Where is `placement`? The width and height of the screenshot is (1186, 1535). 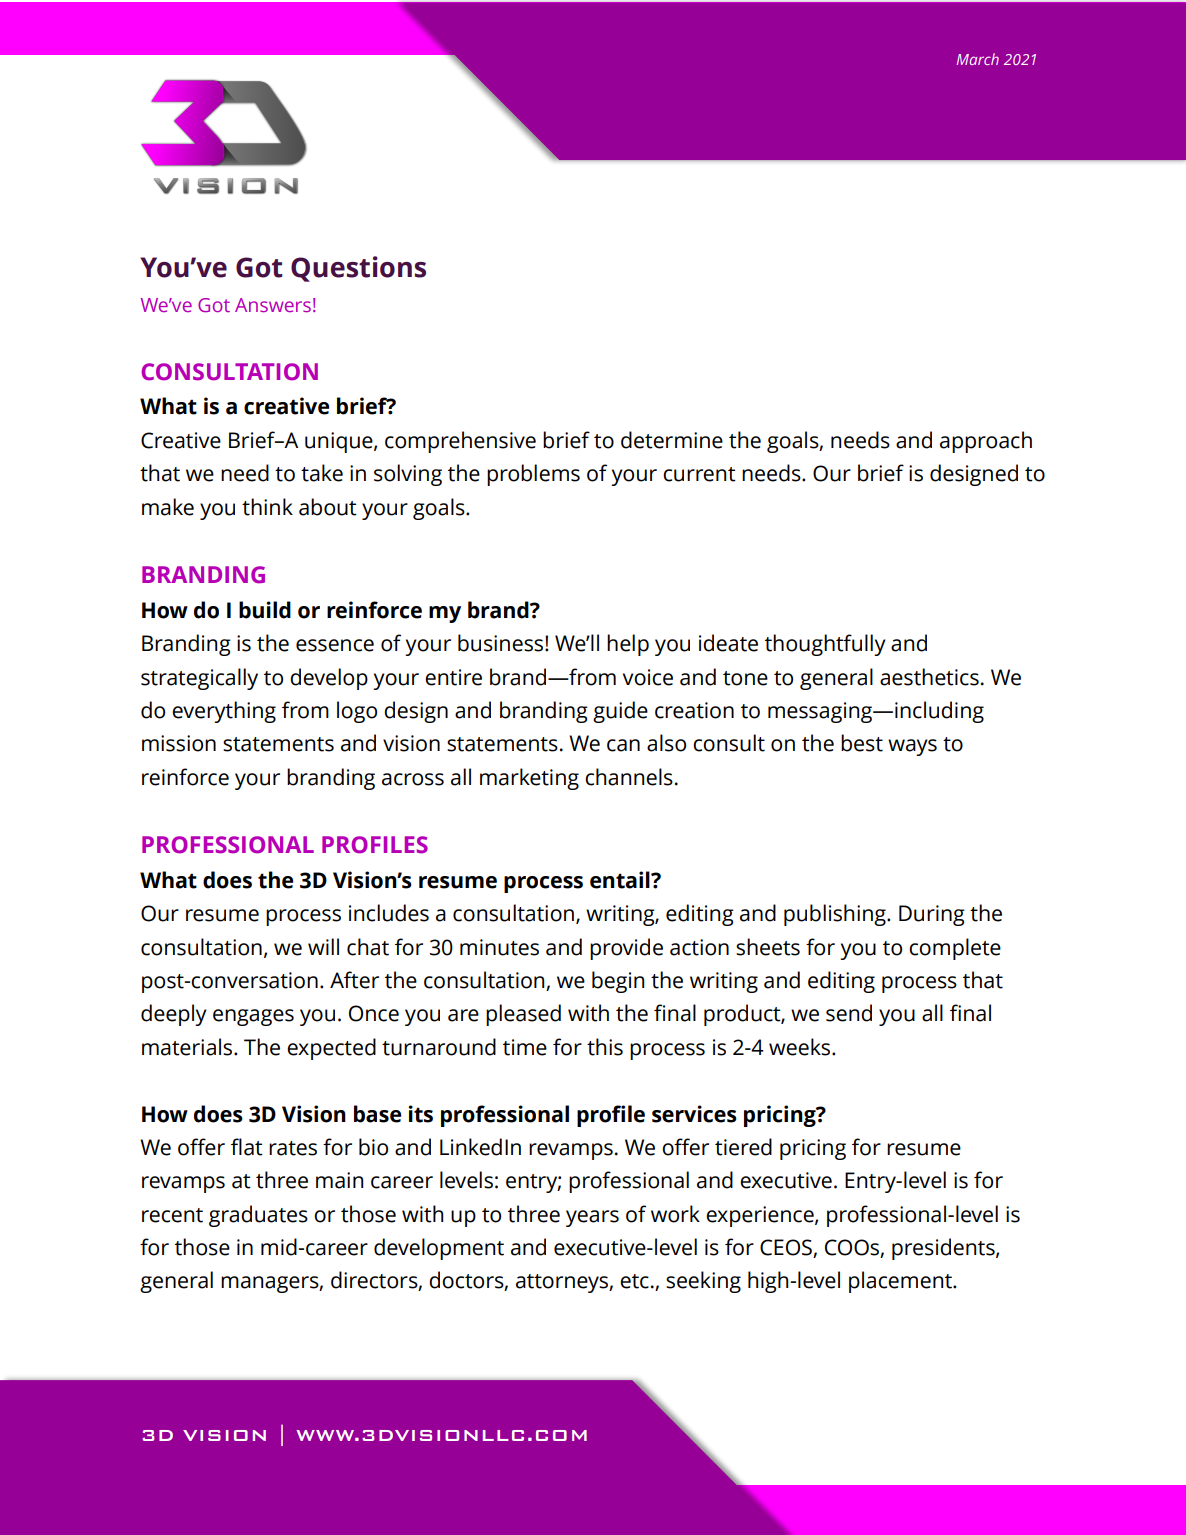
placement is located at coordinates (901, 1282).
